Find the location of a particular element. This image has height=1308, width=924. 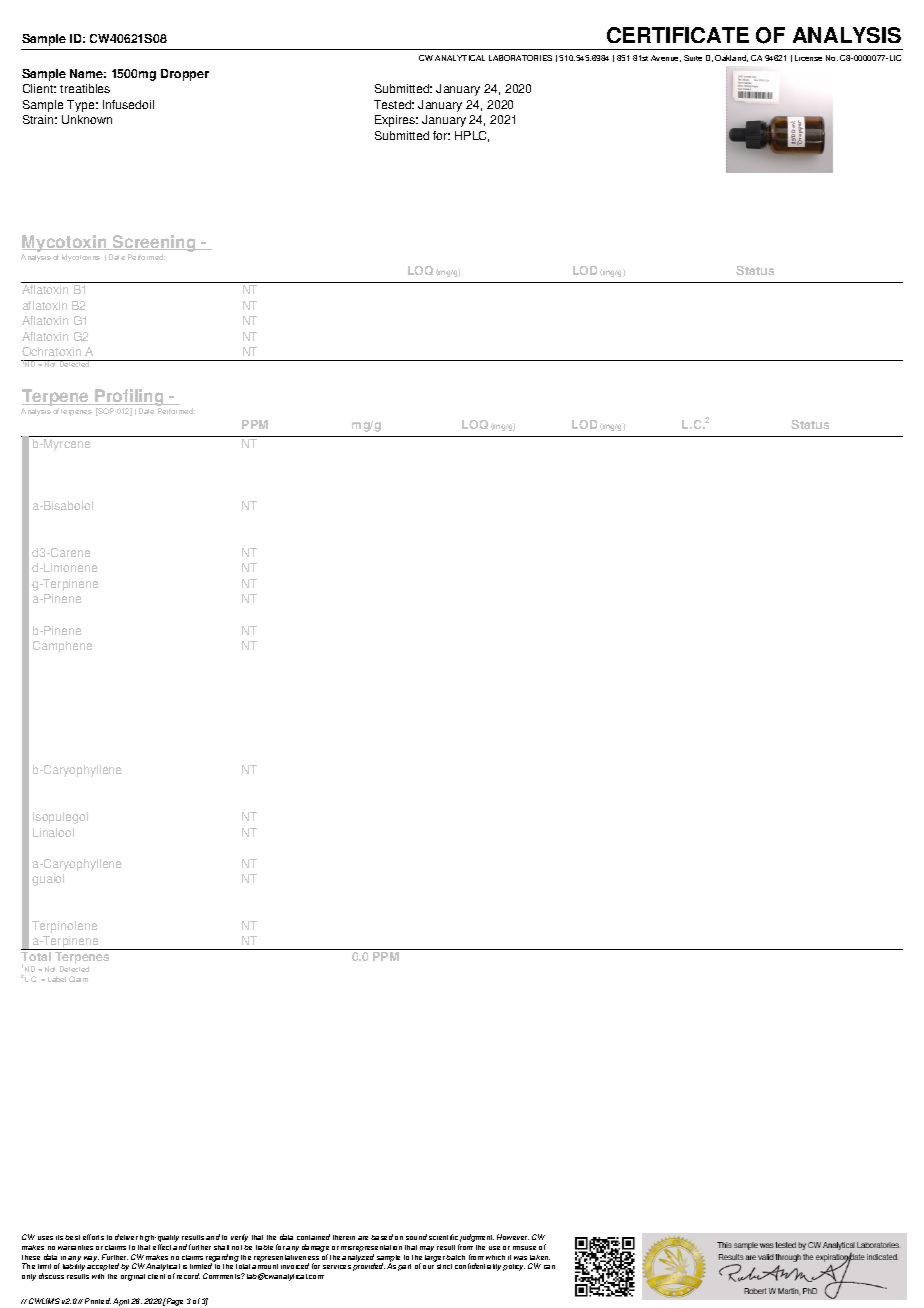

HPLC is located at coordinates (472, 136).
